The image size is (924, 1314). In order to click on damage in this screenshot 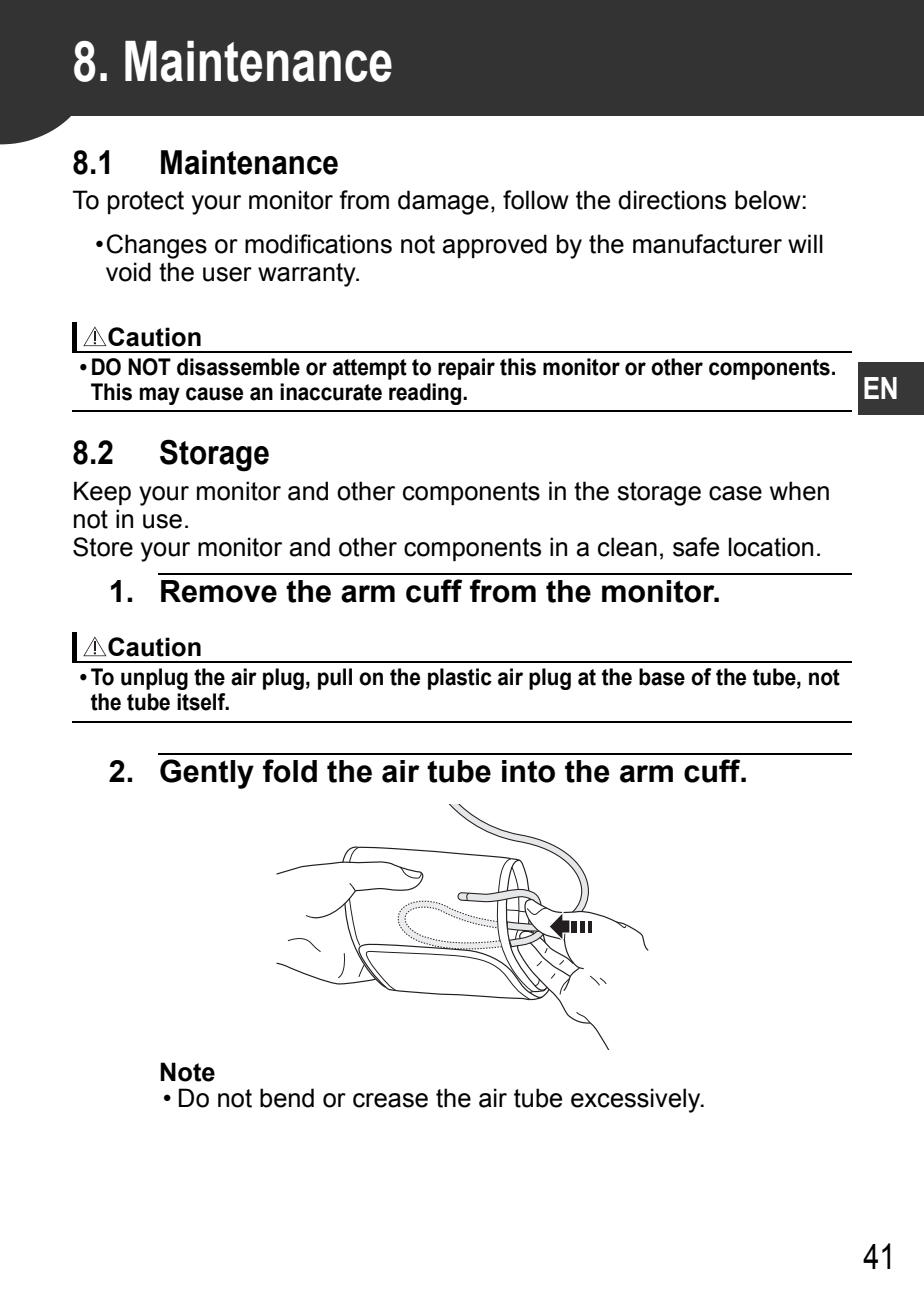, I will do `click(443, 202)`.
